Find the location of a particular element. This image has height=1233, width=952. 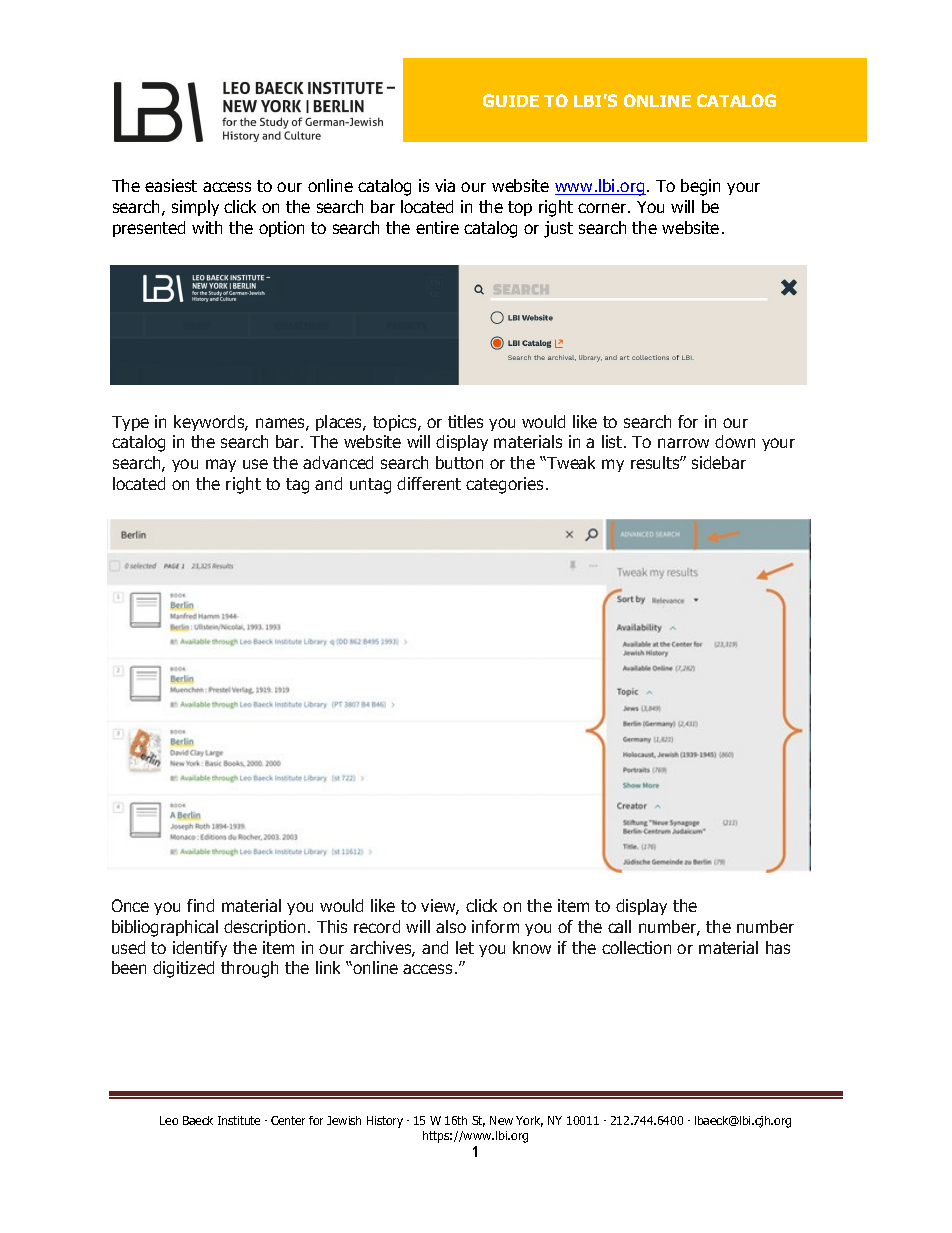

Institute is located at coordinates (239, 1120).
